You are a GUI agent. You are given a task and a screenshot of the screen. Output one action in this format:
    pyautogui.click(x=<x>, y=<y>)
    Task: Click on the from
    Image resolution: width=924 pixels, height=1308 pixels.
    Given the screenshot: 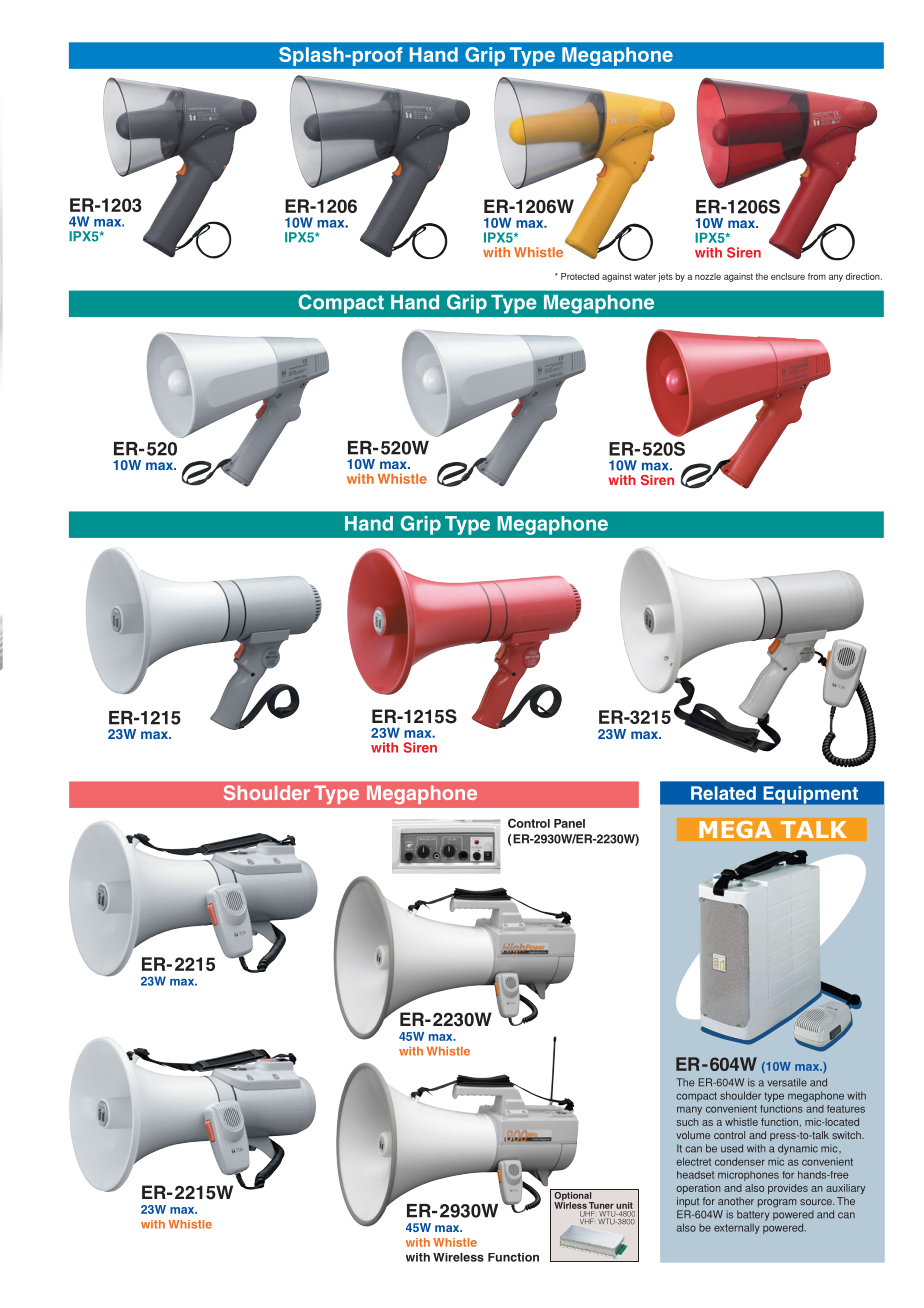 What is the action you would take?
    pyautogui.click(x=817, y=276)
